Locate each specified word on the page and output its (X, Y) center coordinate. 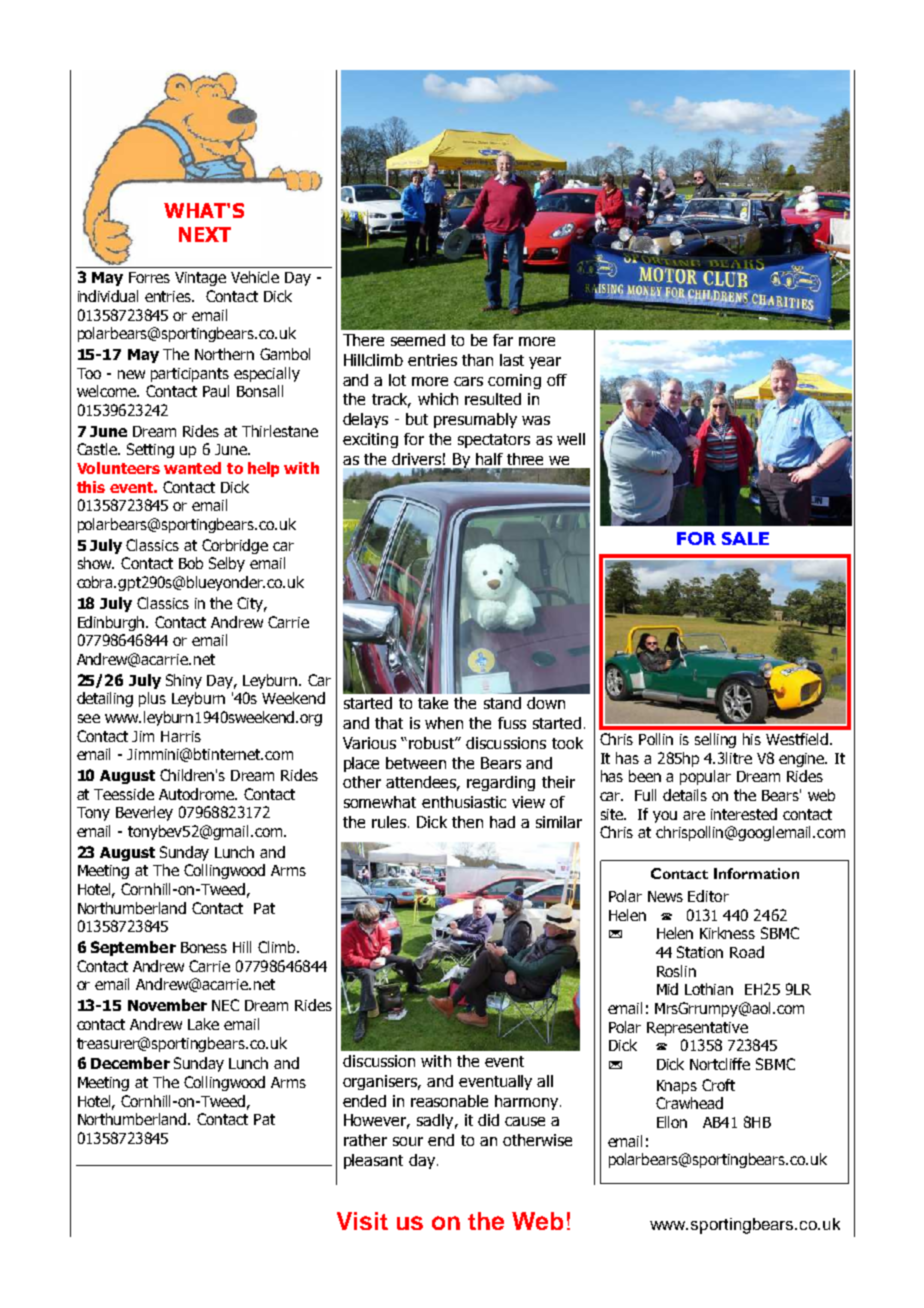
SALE (745, 538)
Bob (191, 563)
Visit (362, 1221)
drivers (416, 459)
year (545, 363)
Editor (708, 896)
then (467, 822)
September (133, 948)
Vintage (200, 279)
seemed (418, 340)
